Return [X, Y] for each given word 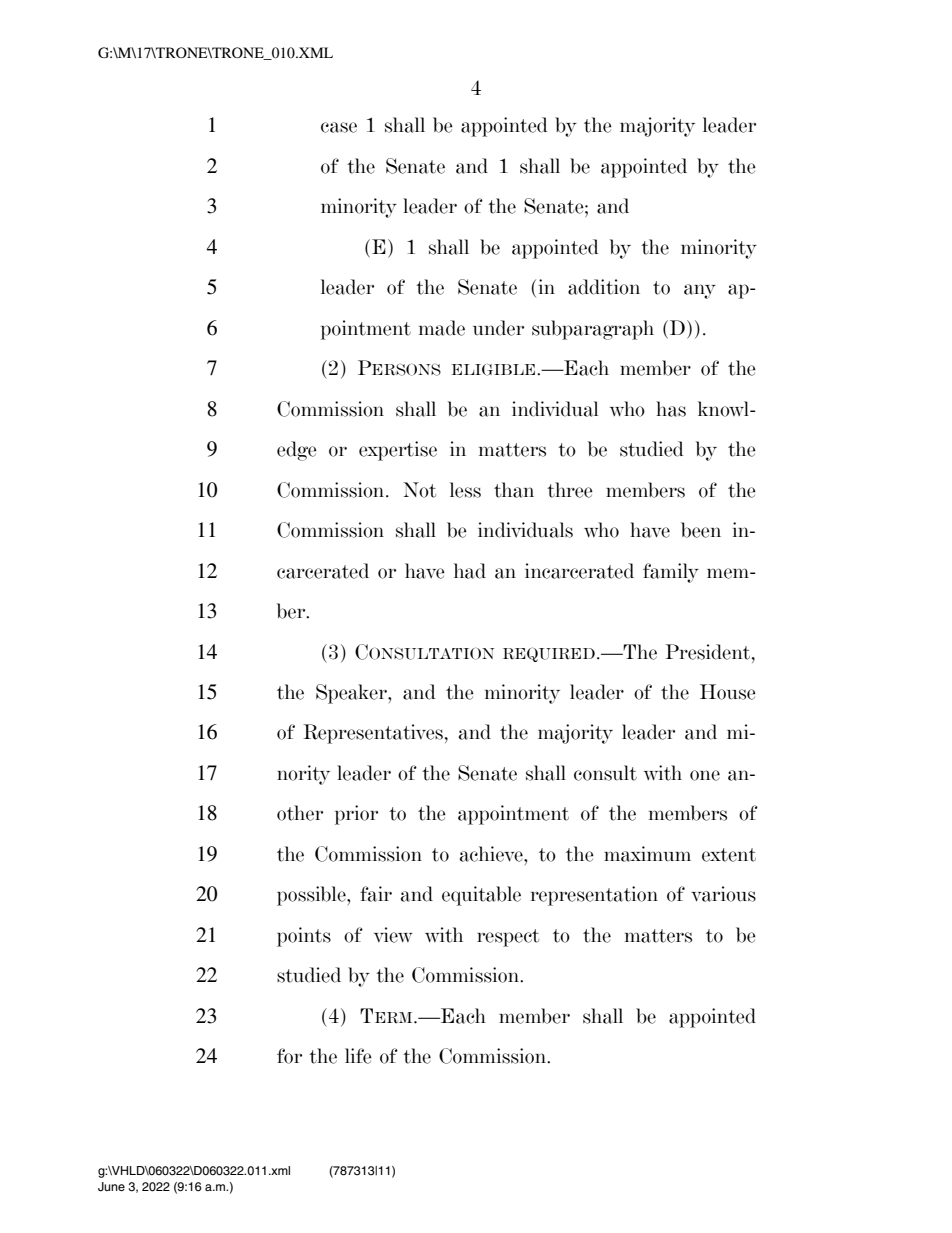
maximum [647, 854]
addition [604, 287]
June [111, 1187]
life [358, 1056]
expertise [398, 451]
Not [419, 490]
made [442, 328]
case [339, 127]
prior [356, 815]
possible [312, 896]
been [701, 530]
